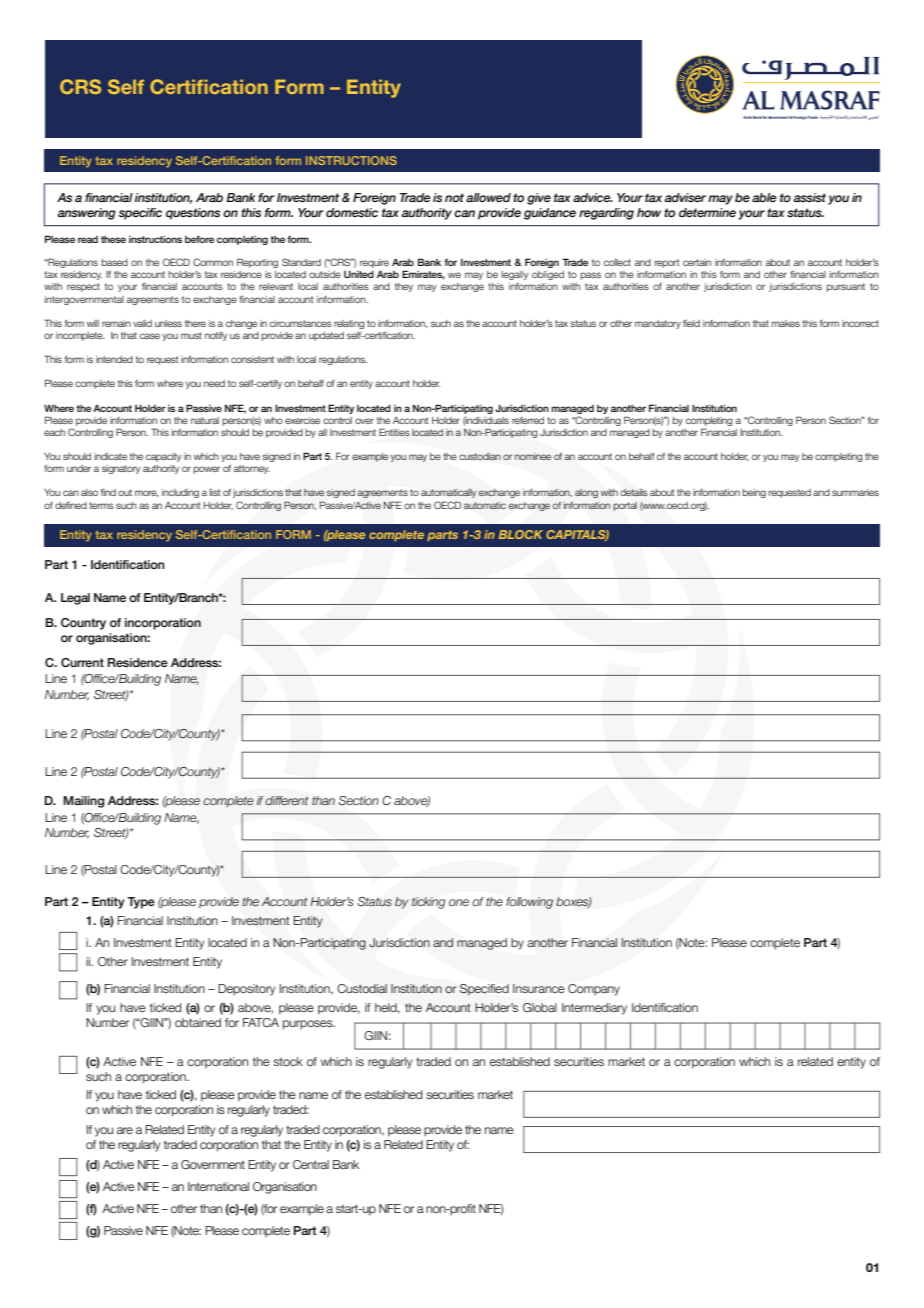 Image resolution: width=924 pixels, height=1308 pixels. Describe the element at coordinates (754, 493) in the screenshot. I see `being` at that location.
